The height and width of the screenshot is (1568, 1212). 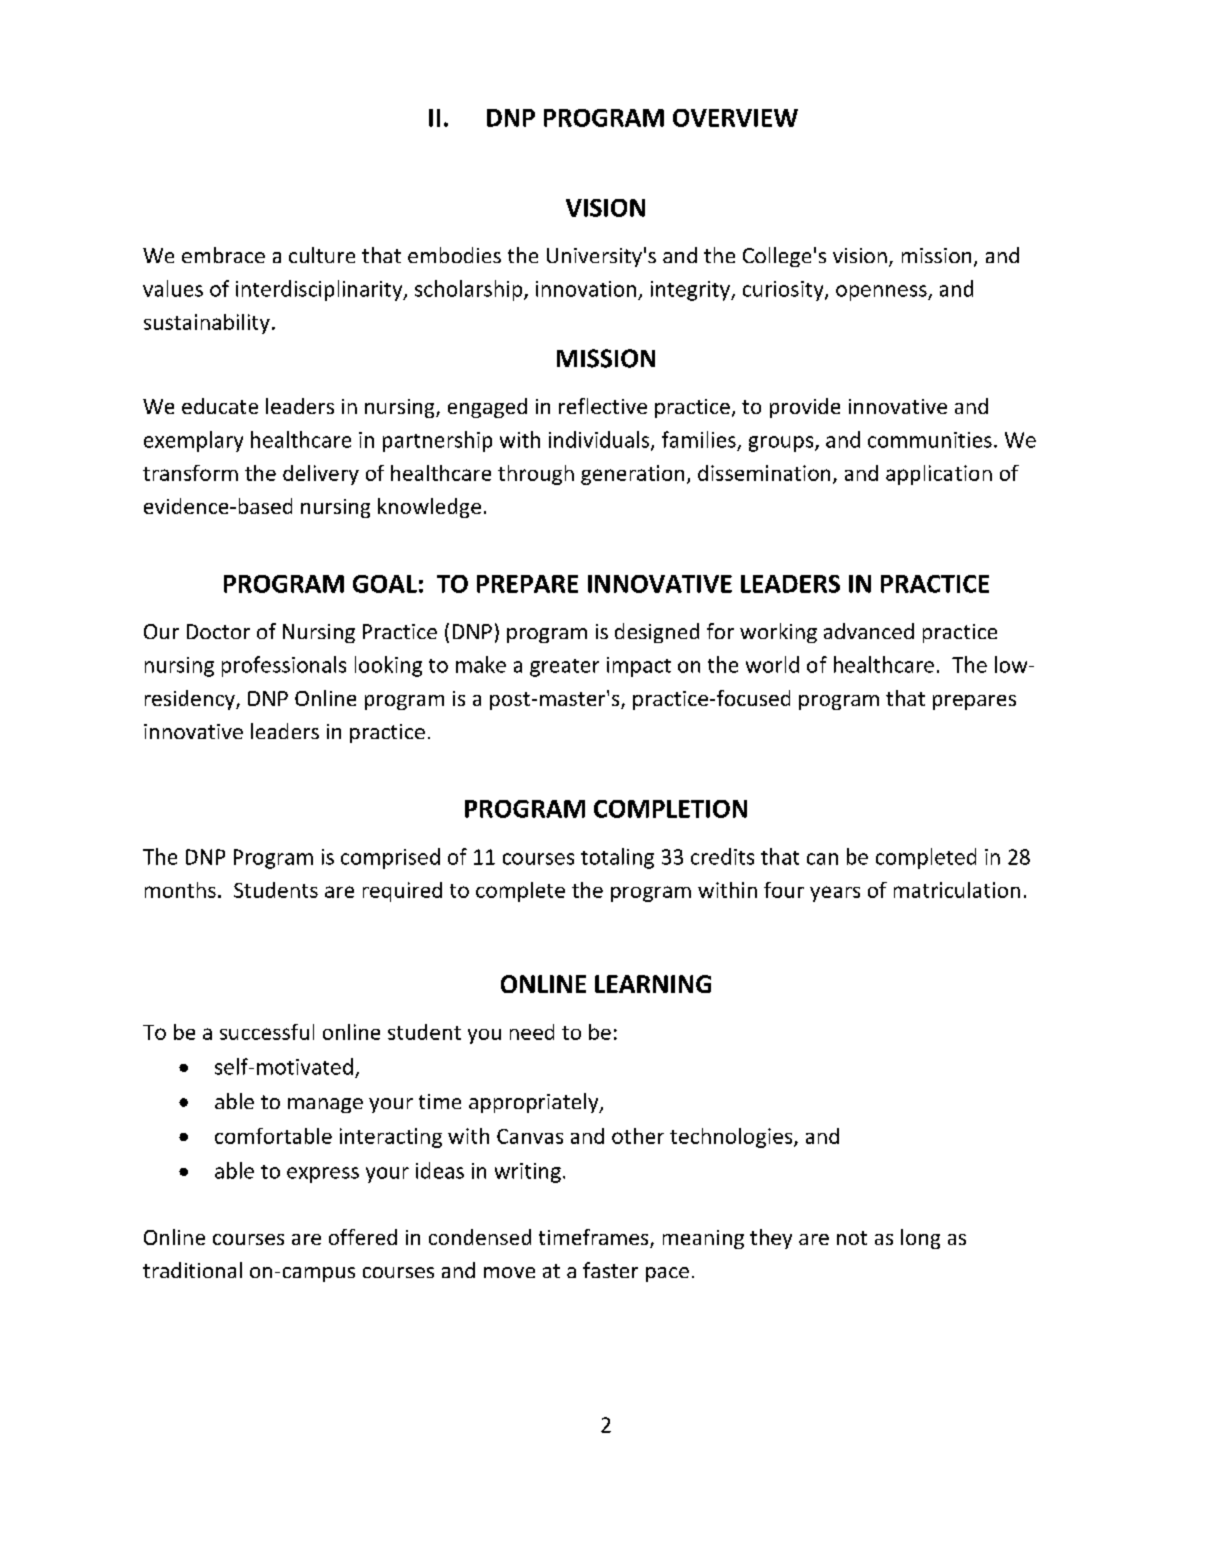 I want to click on move, so click(x=509, y=1272).
